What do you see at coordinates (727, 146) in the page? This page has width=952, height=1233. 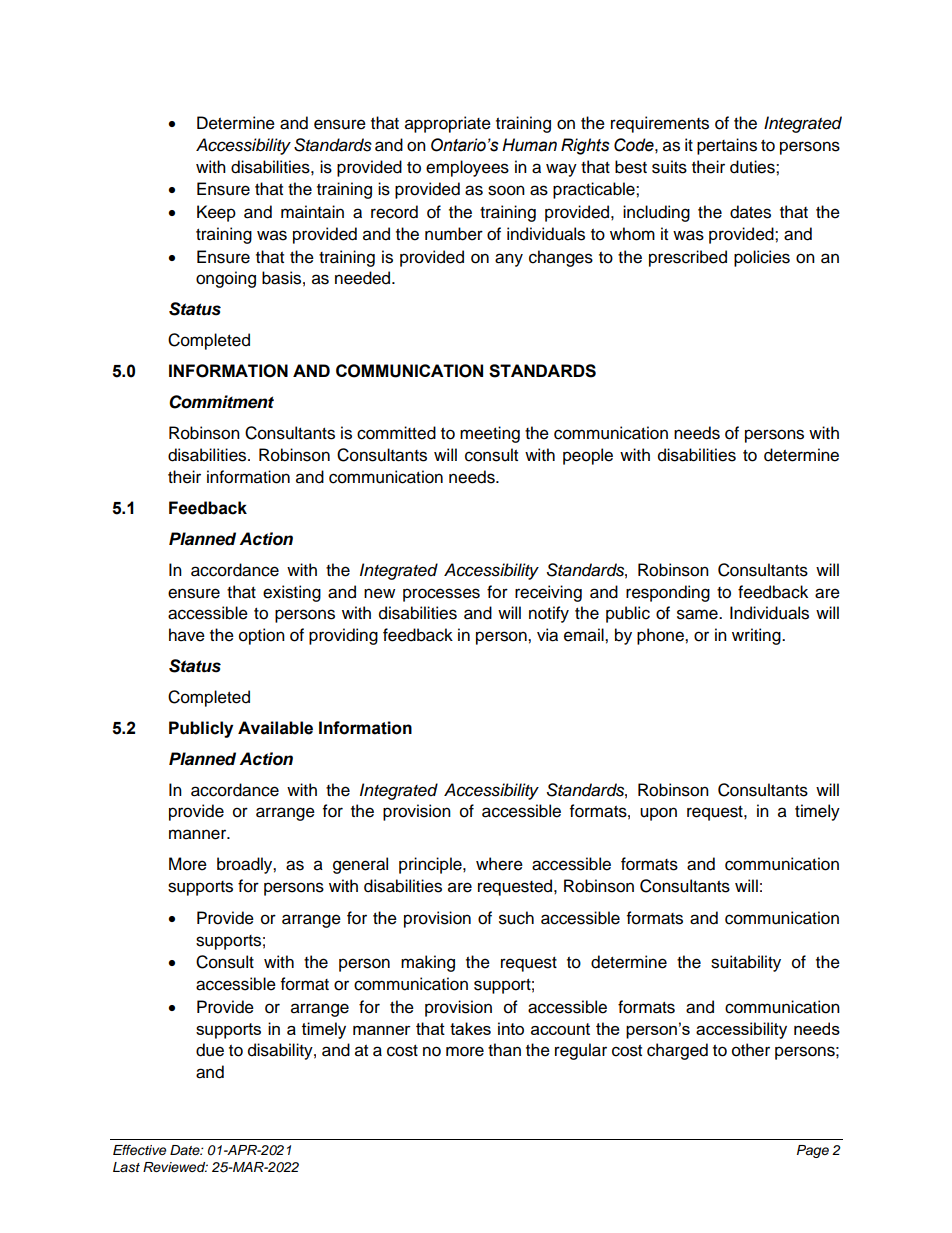 I see `pertains` at bounding box center [727, 146].
